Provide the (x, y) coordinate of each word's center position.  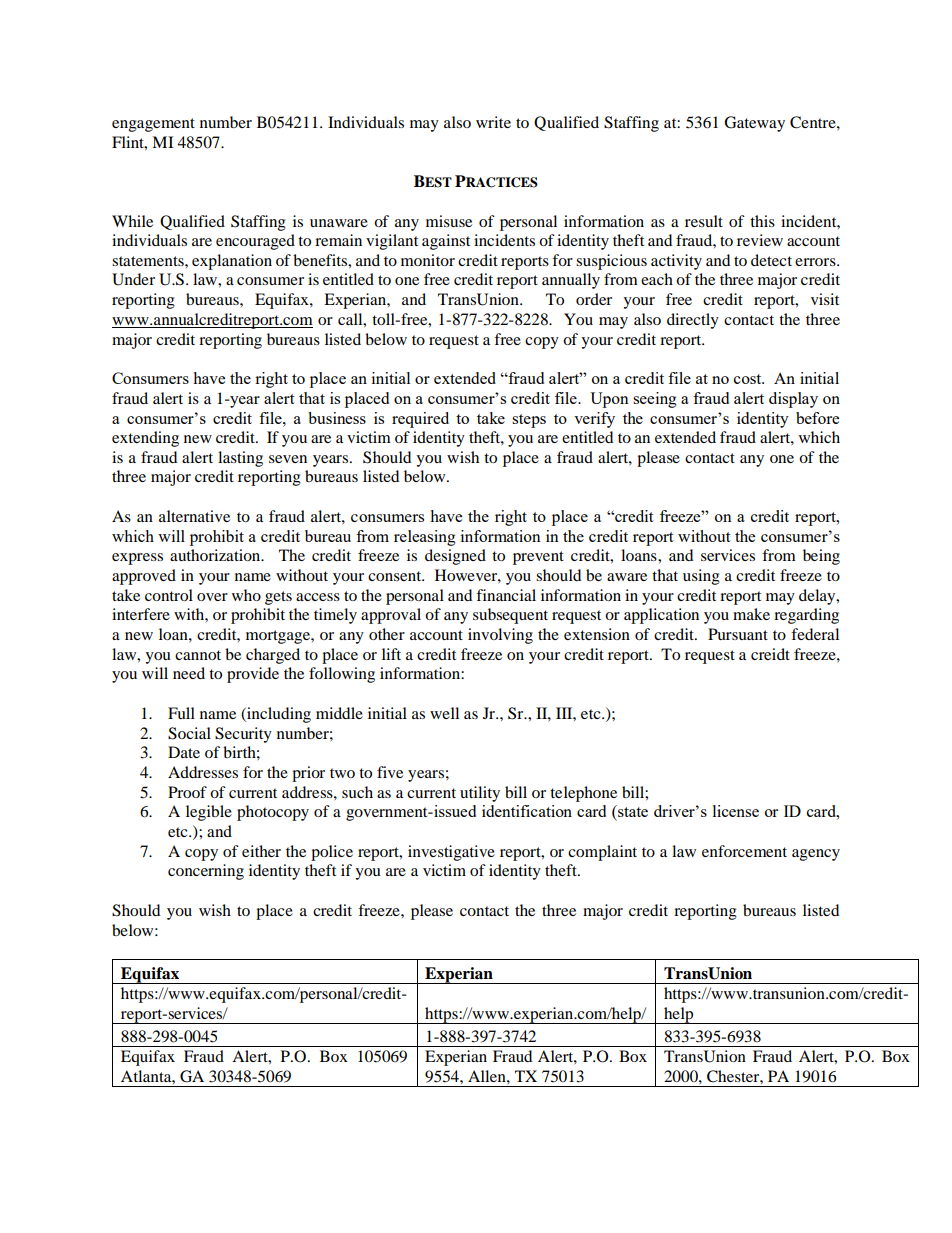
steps (529, 421)
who (246, 595)
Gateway (754, 124)
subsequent (510, 616)
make (751, 614)
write (493, 122)
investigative (451, 853)
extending (145, 439)
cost (749, 379)
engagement (153, 125)
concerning (206, 872)
